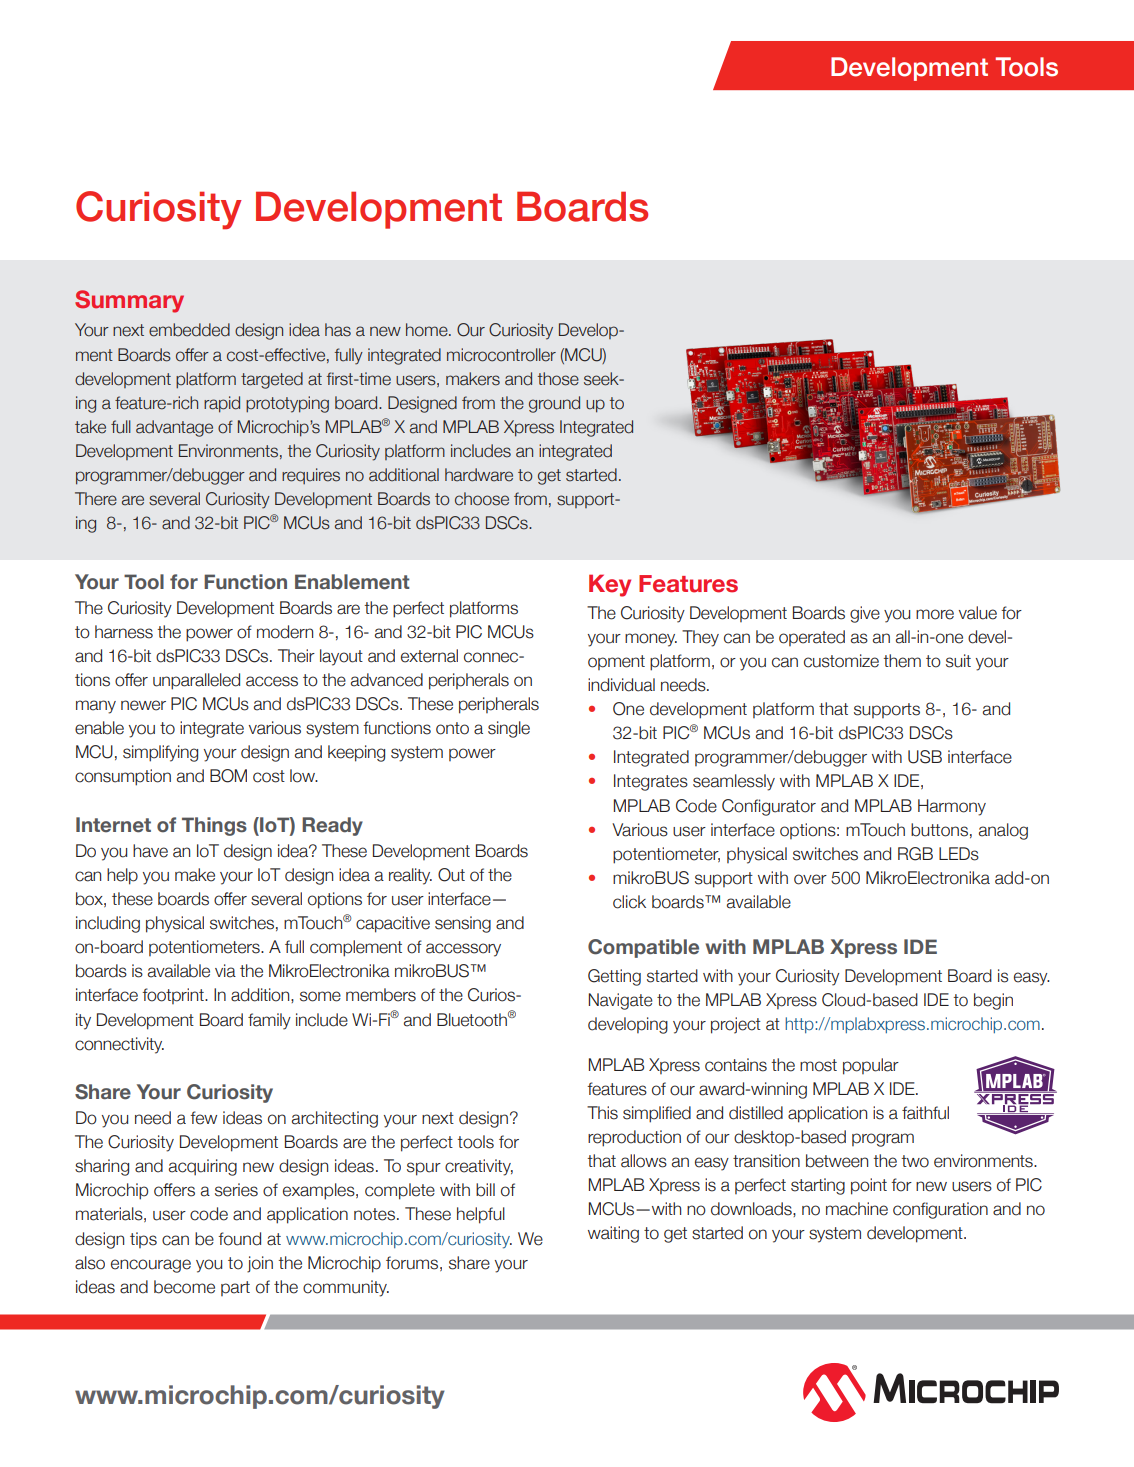 The width and height of the screenshot is (1134, 1467). I want to click on encourage, so click(151, 1266).
